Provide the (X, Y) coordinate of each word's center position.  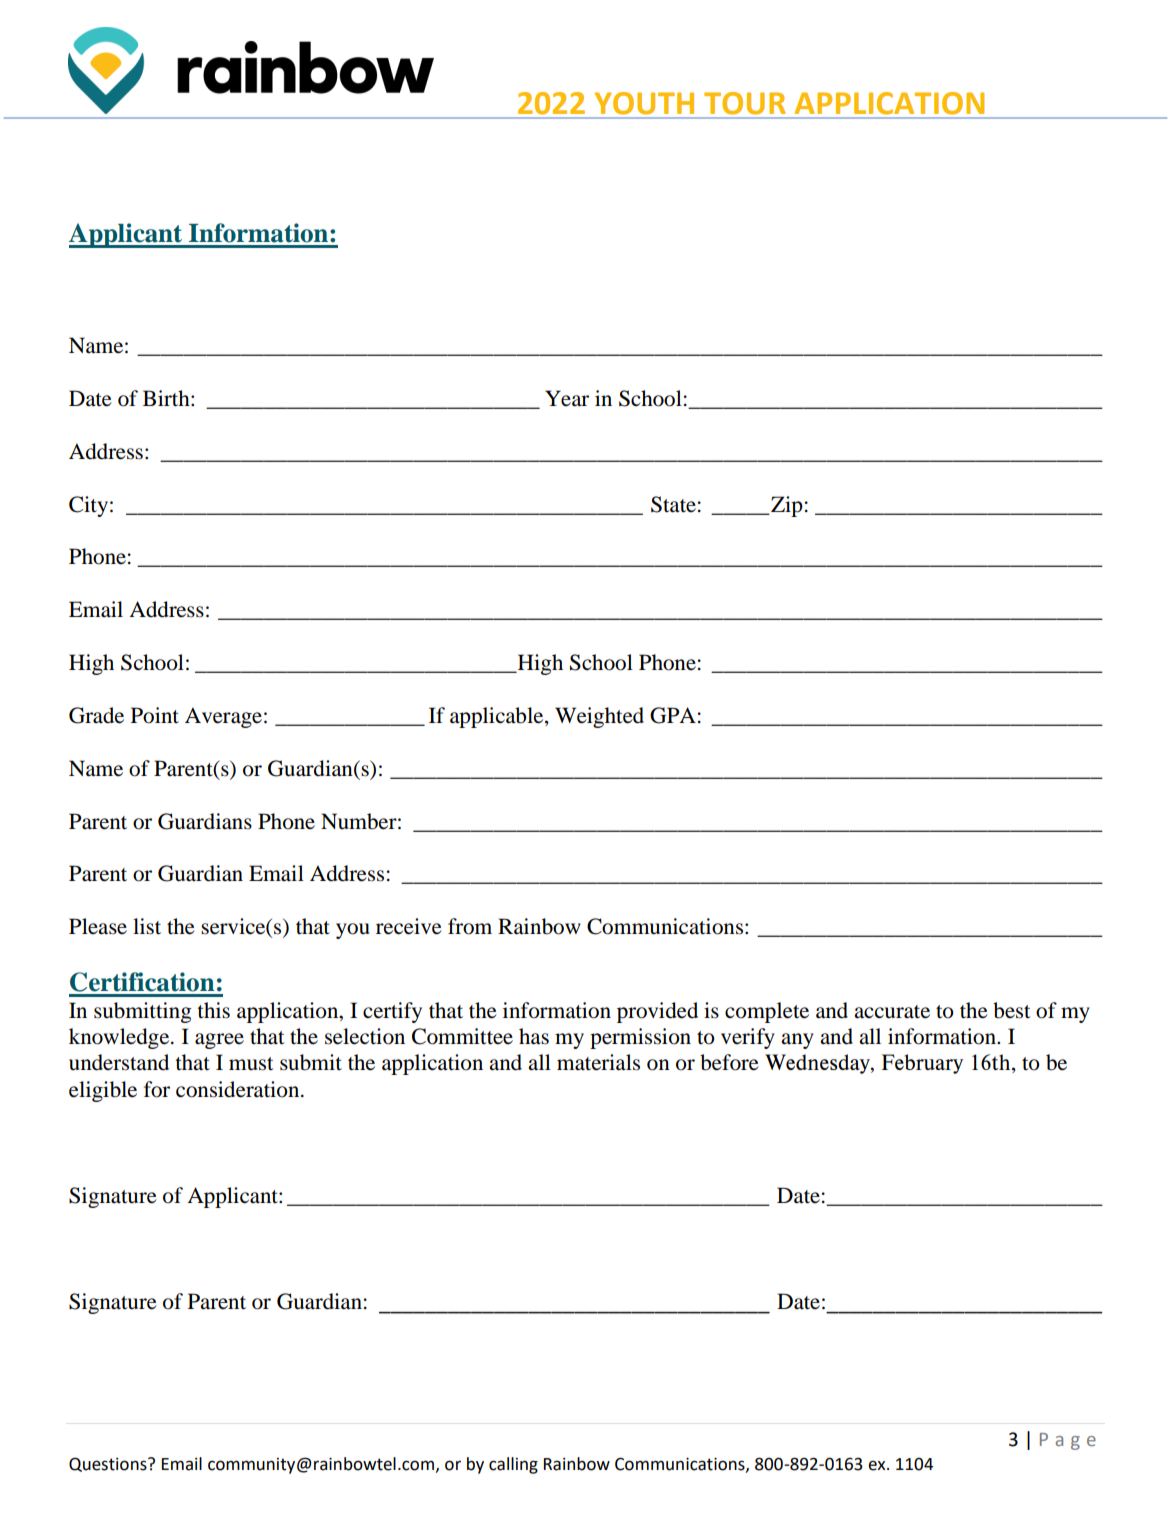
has (534, 1036)
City (88, 506)
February (922, 1064)
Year (567, 398)
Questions (109, 1464)
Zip (786, 506)
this (213, 1010)
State (673, 504)
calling (513, 1465)
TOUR (745, 103)
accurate (892, 1012)
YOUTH (644, 103)
